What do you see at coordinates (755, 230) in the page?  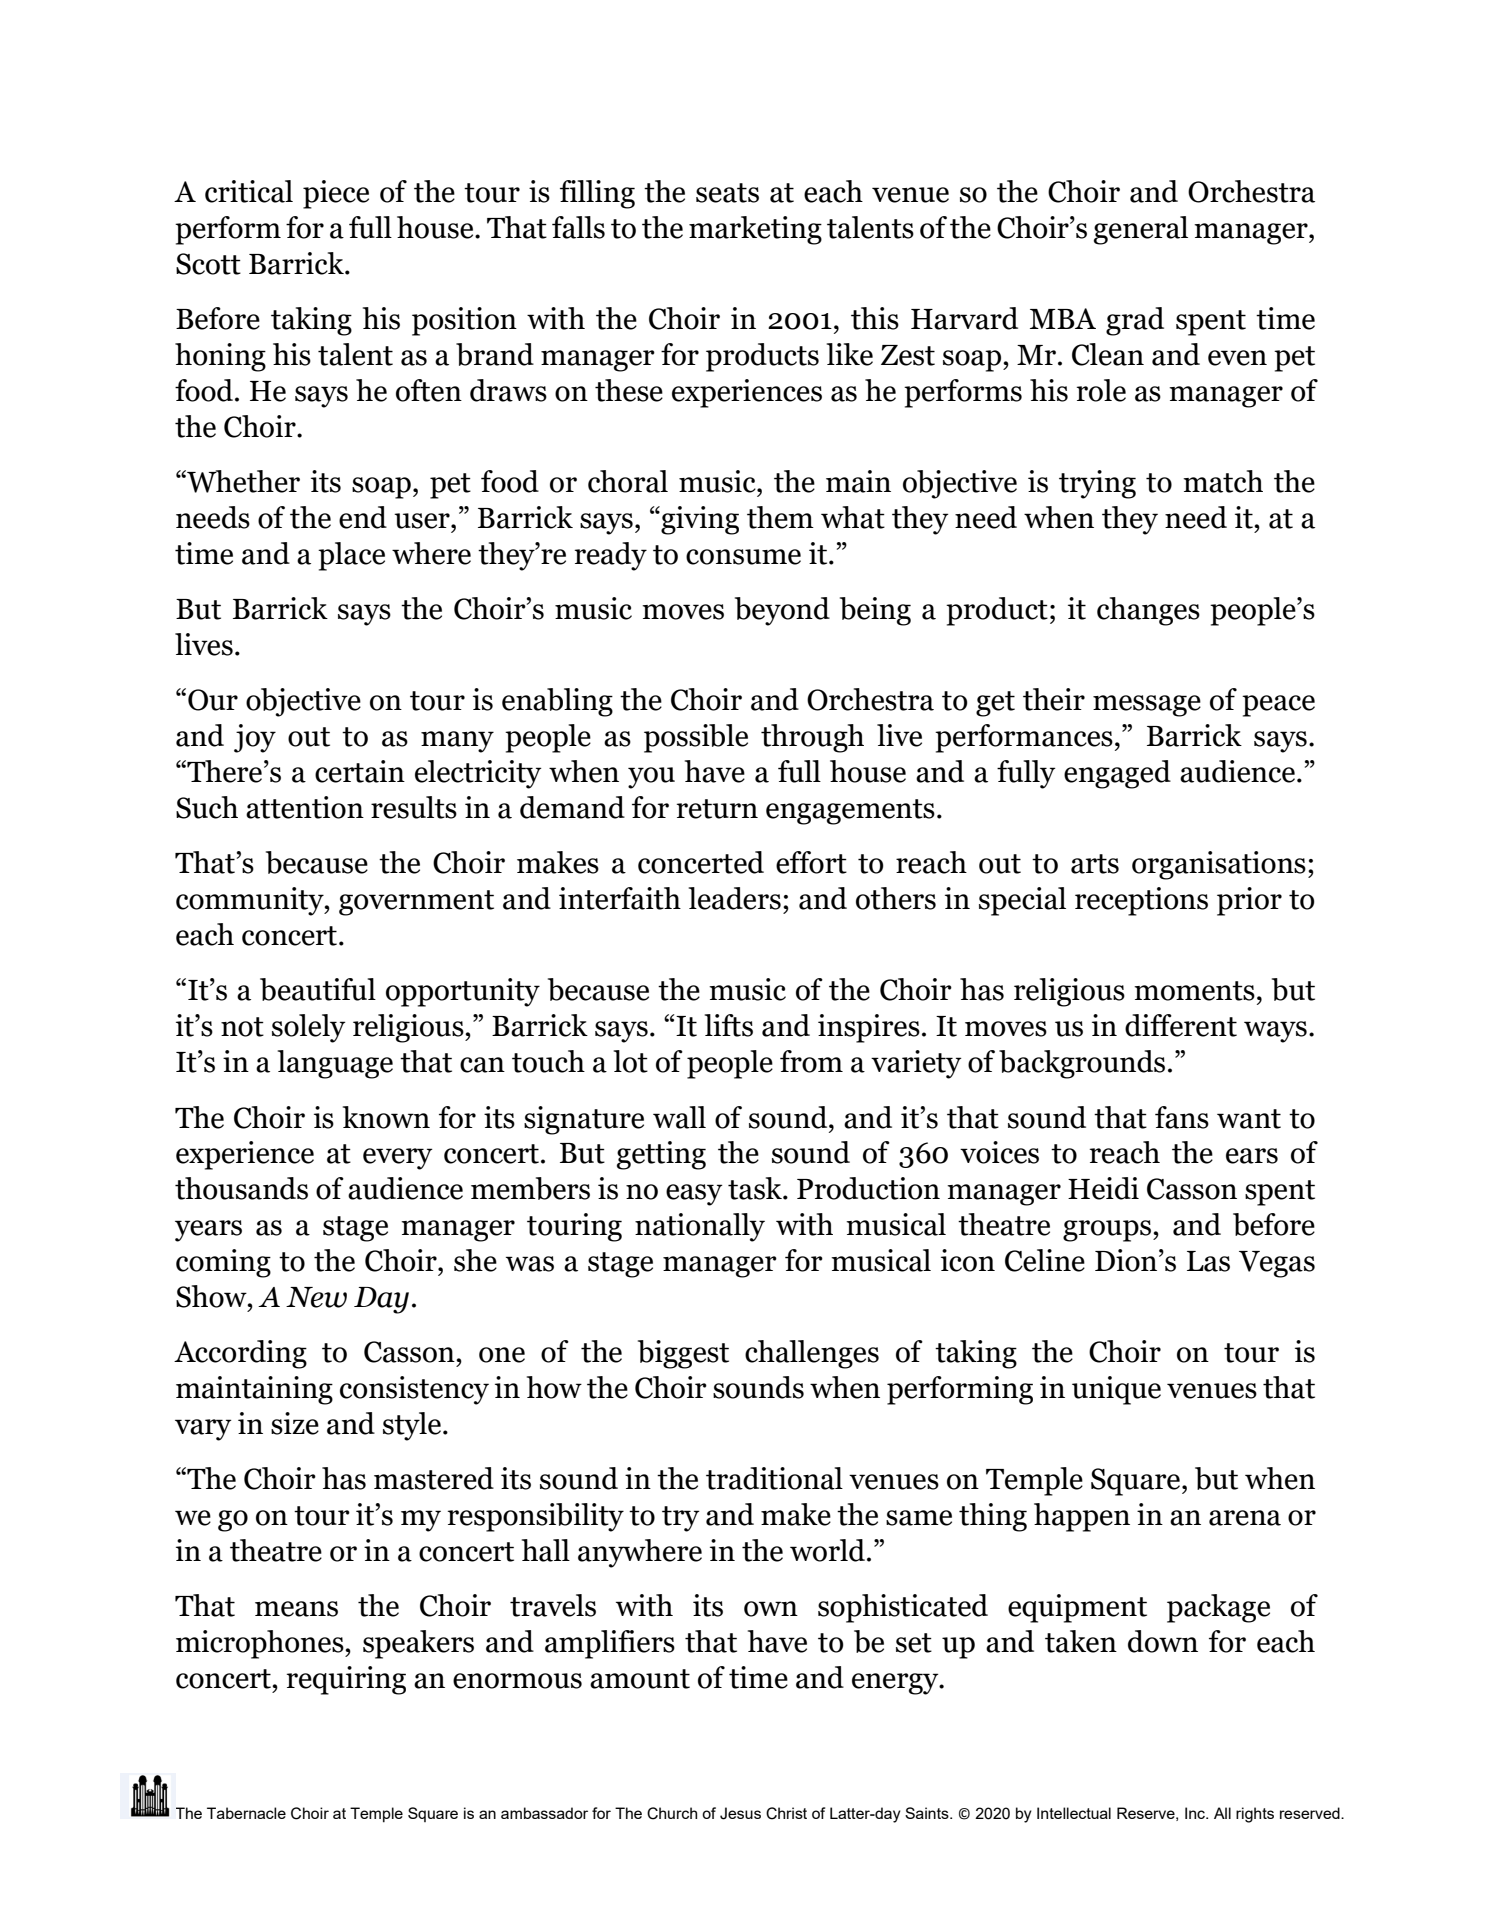 I see `marketing` at bounding box center [755, 230].
